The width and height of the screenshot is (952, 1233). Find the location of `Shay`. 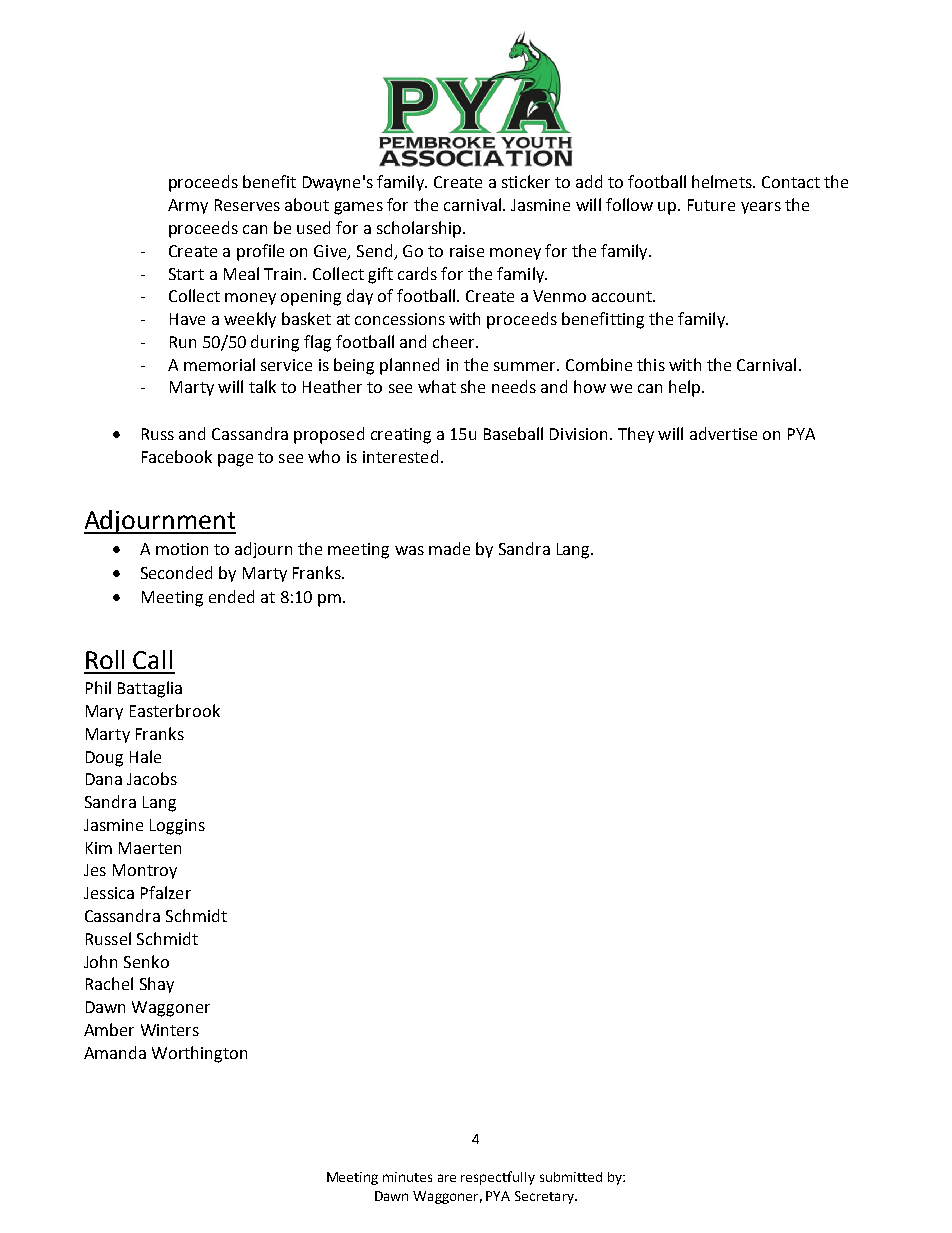

Shay is located at coordinates (157, 985).
